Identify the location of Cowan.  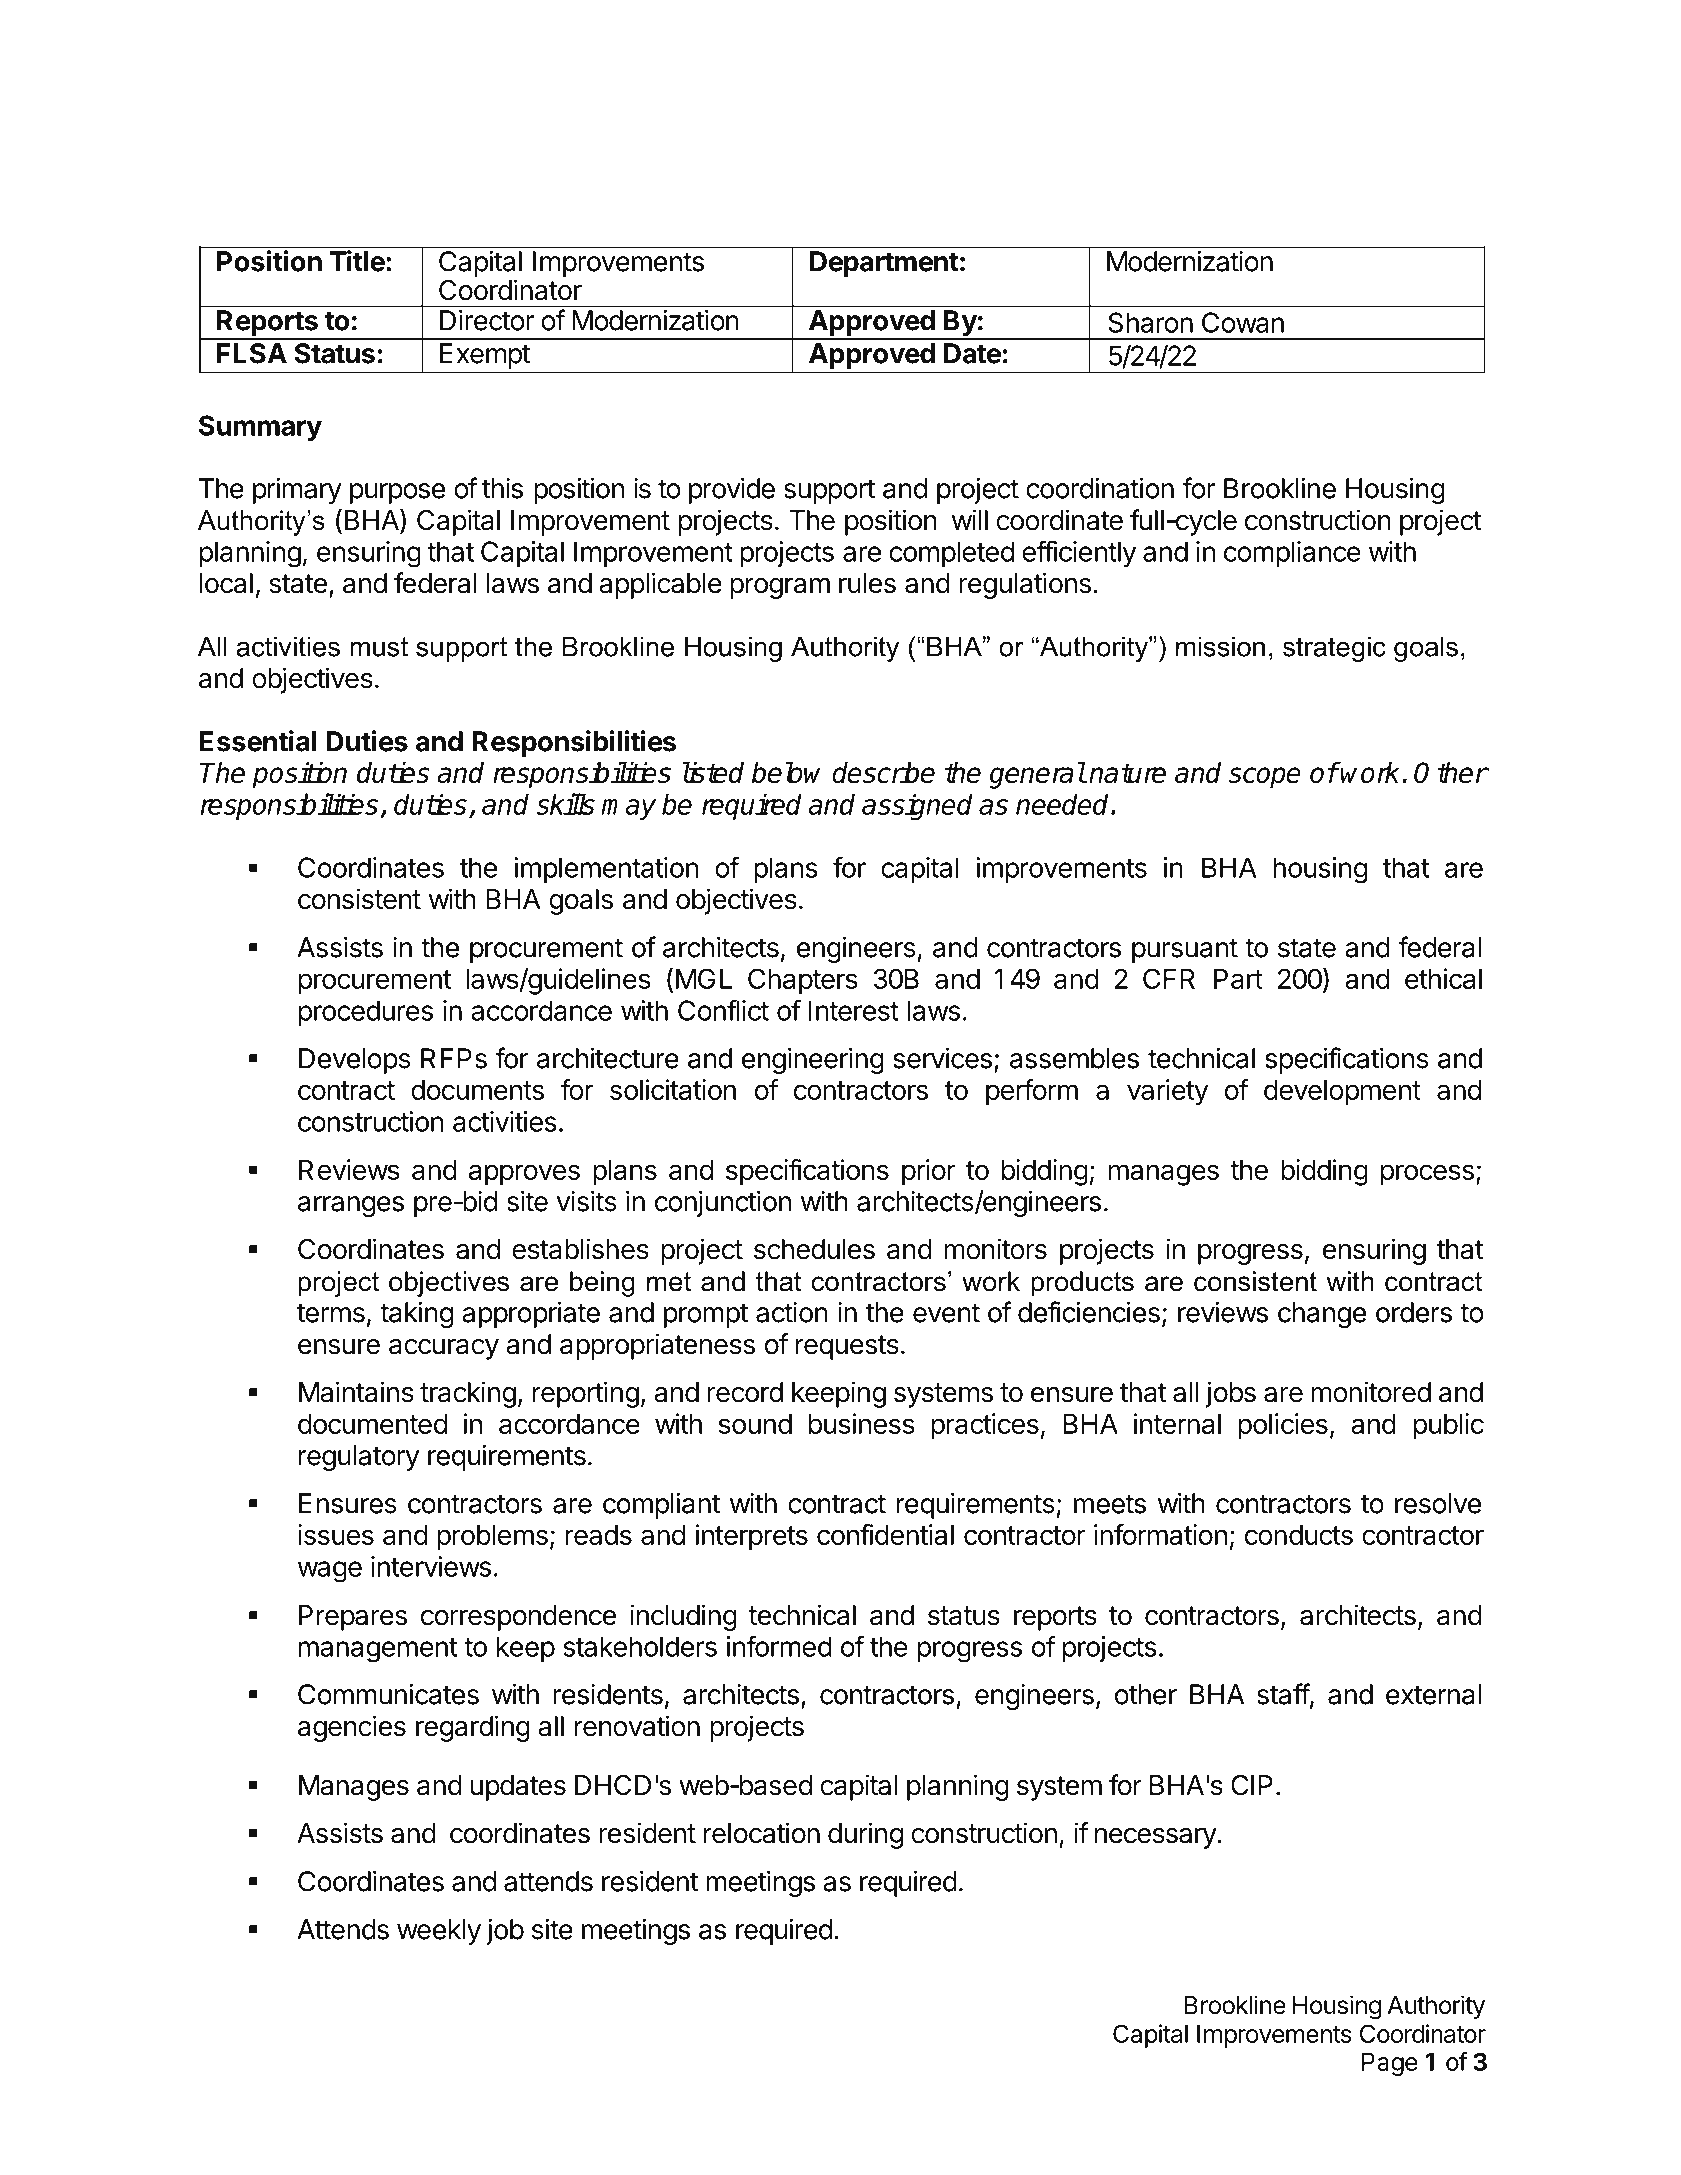
(1243, 322).
